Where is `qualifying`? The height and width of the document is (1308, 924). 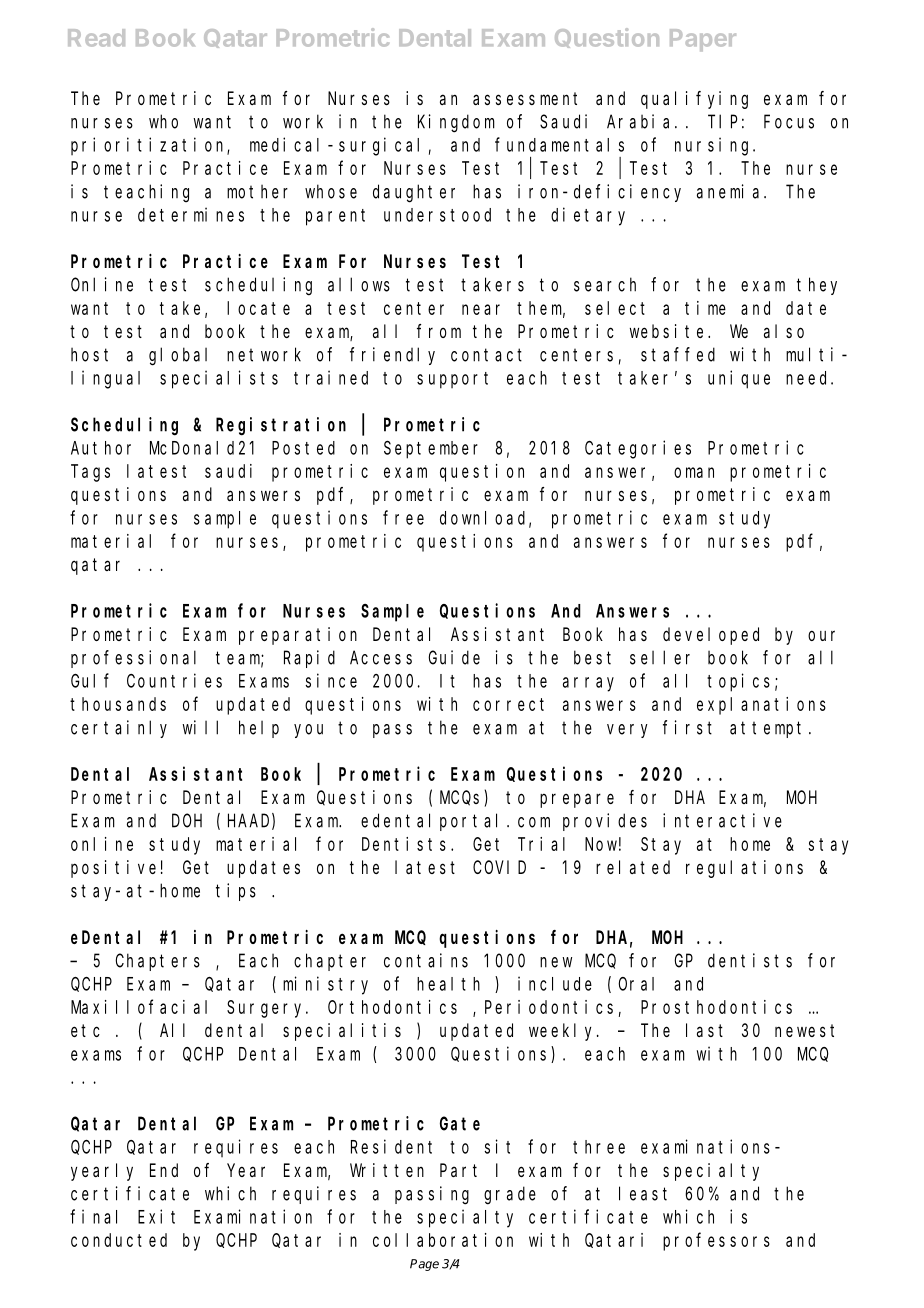 qualifying is located at coordinates (694, 100).
